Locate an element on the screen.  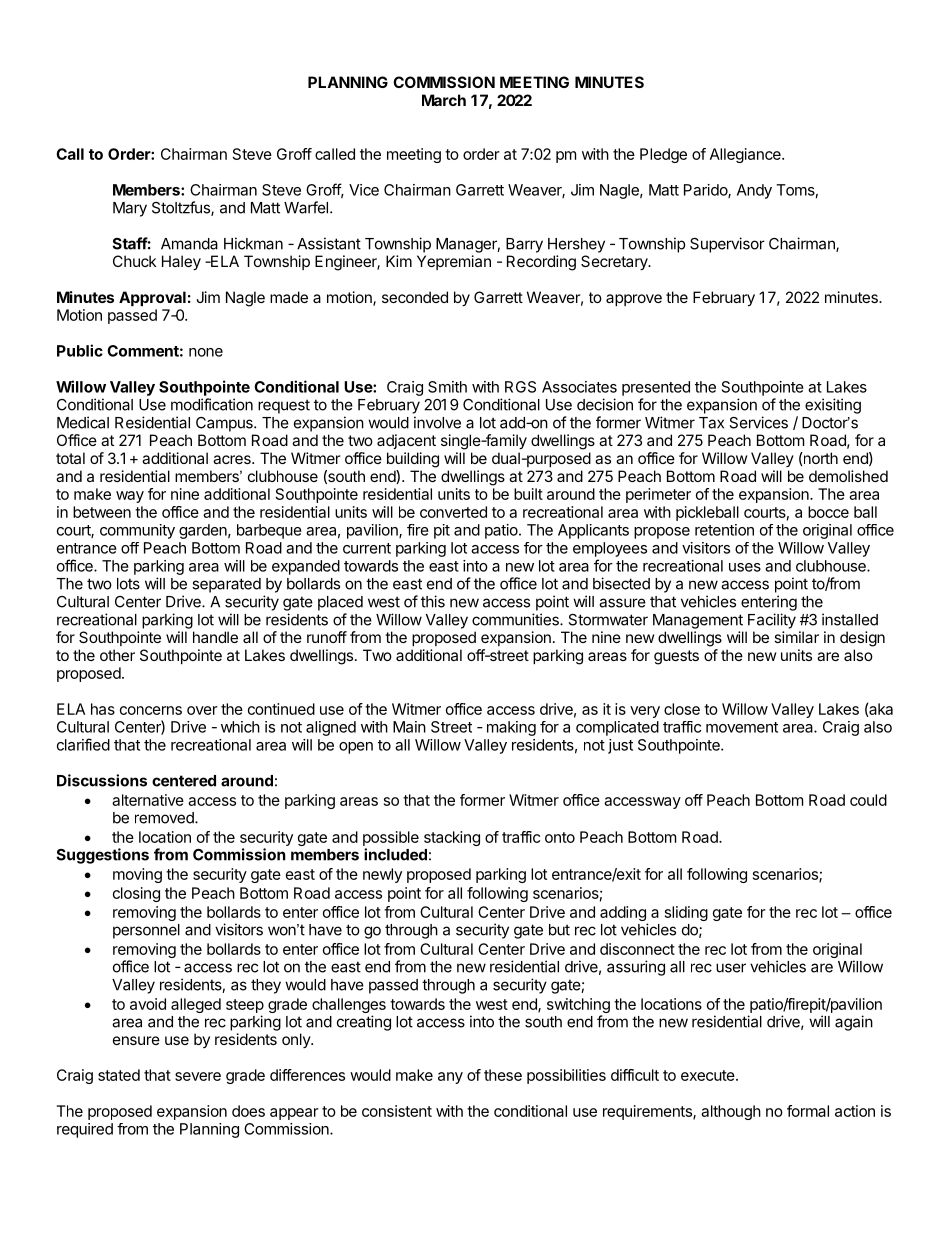
Smith is located at coordinates (447, 387).
